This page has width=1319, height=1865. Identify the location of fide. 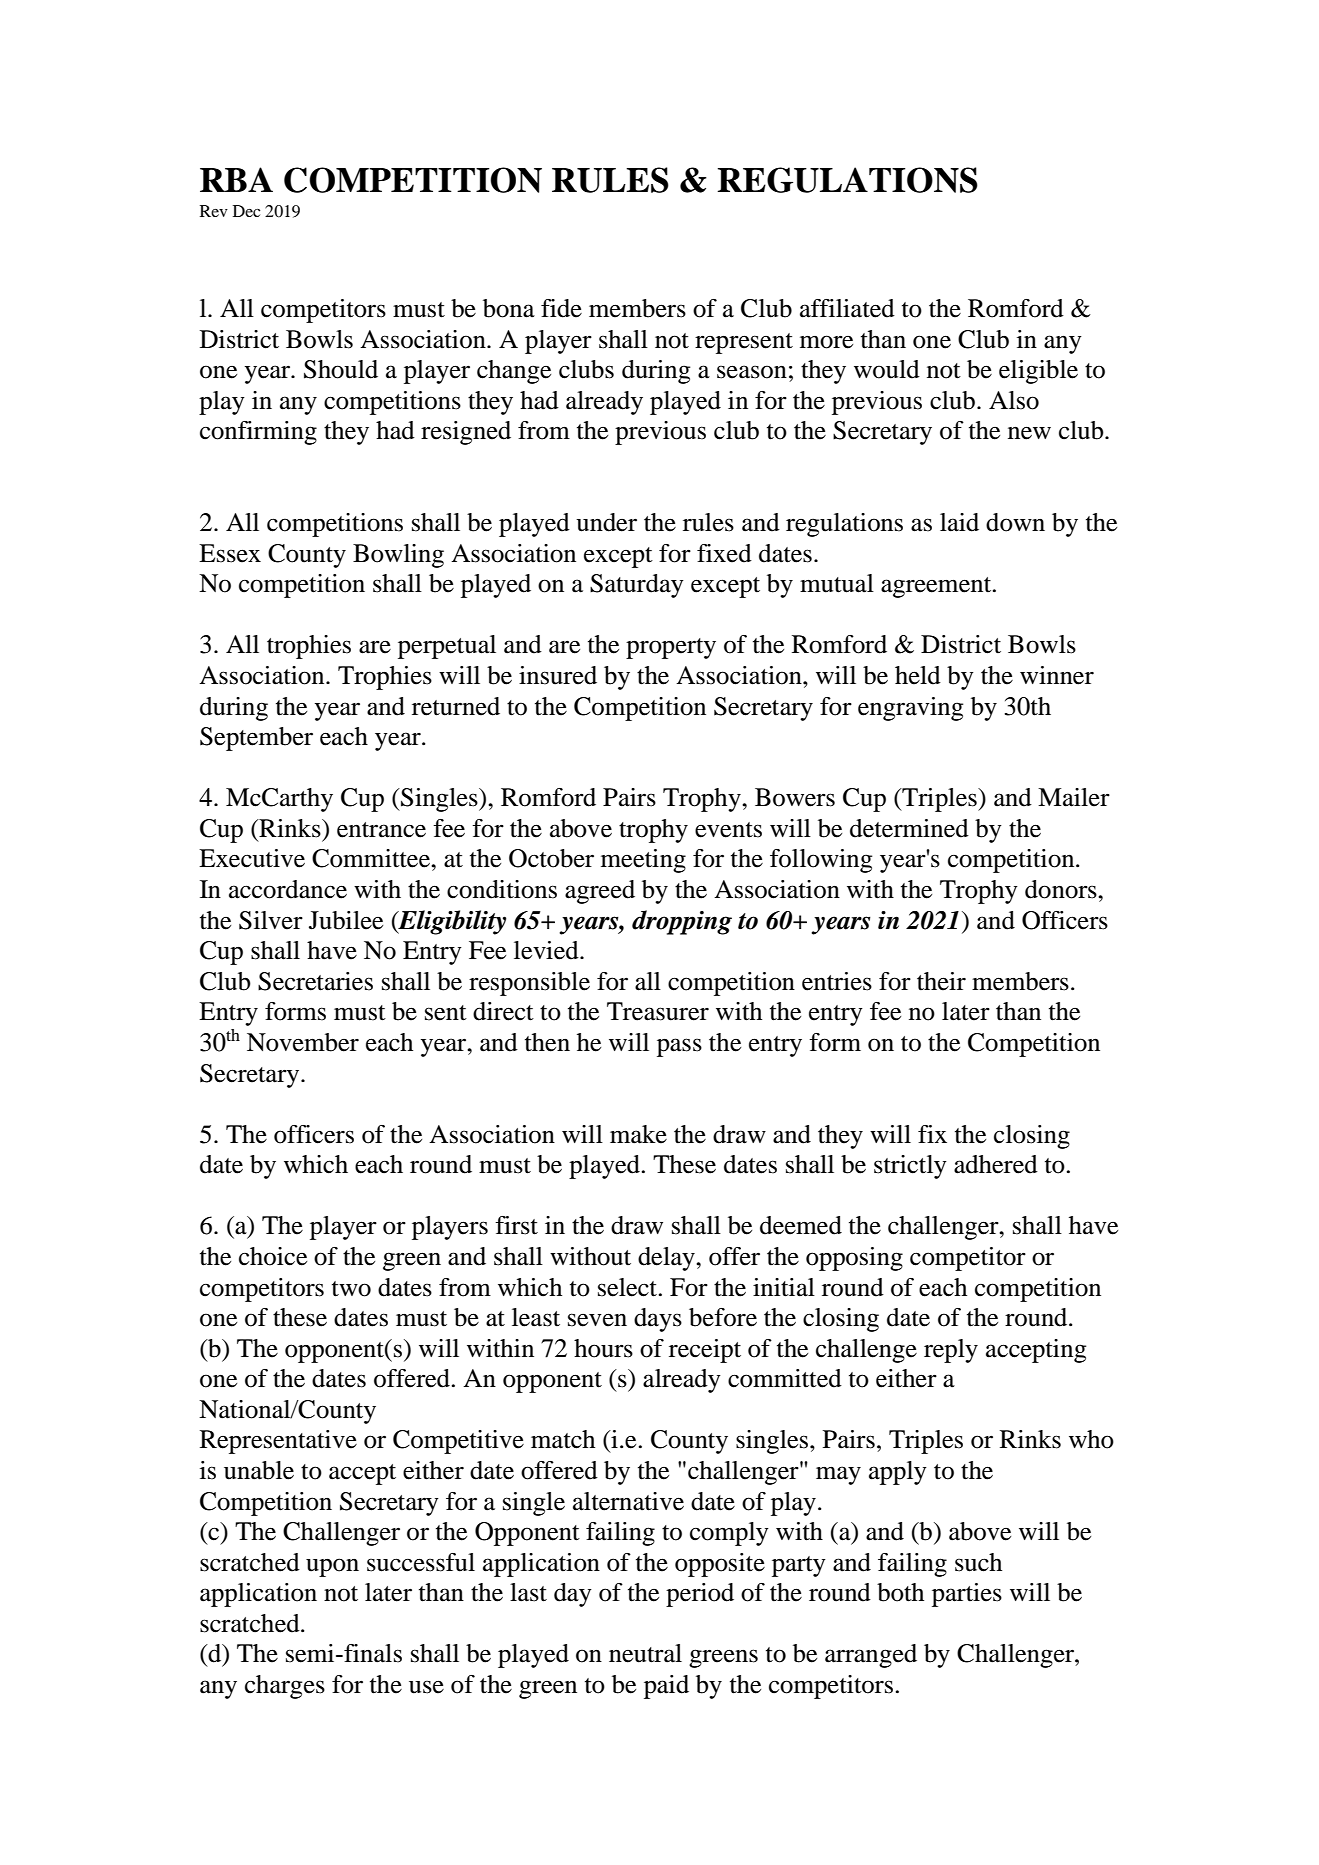
(561, 308).
